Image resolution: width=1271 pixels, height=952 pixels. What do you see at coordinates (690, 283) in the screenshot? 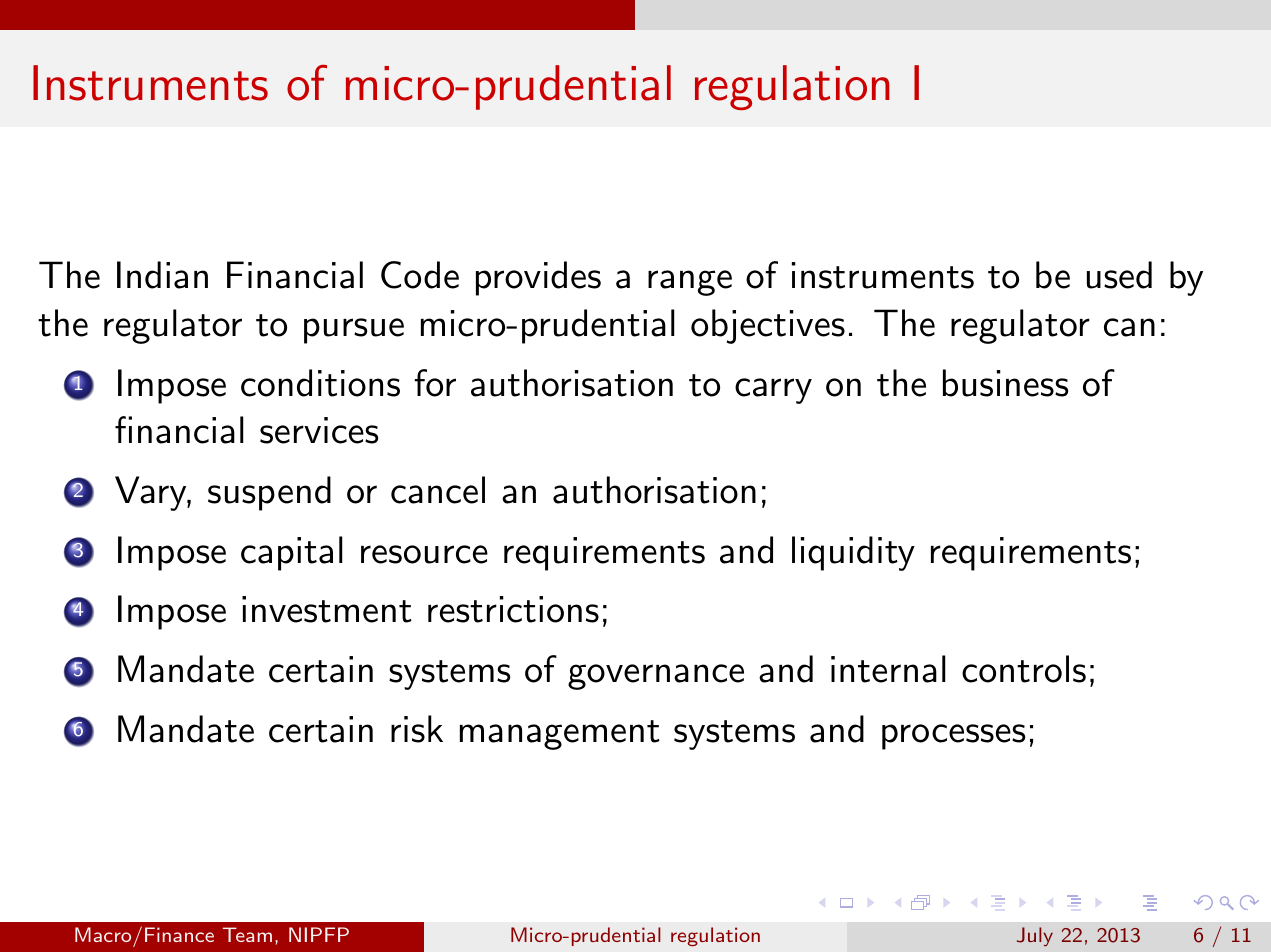
I see `range` at bounding box center [690, 283].
